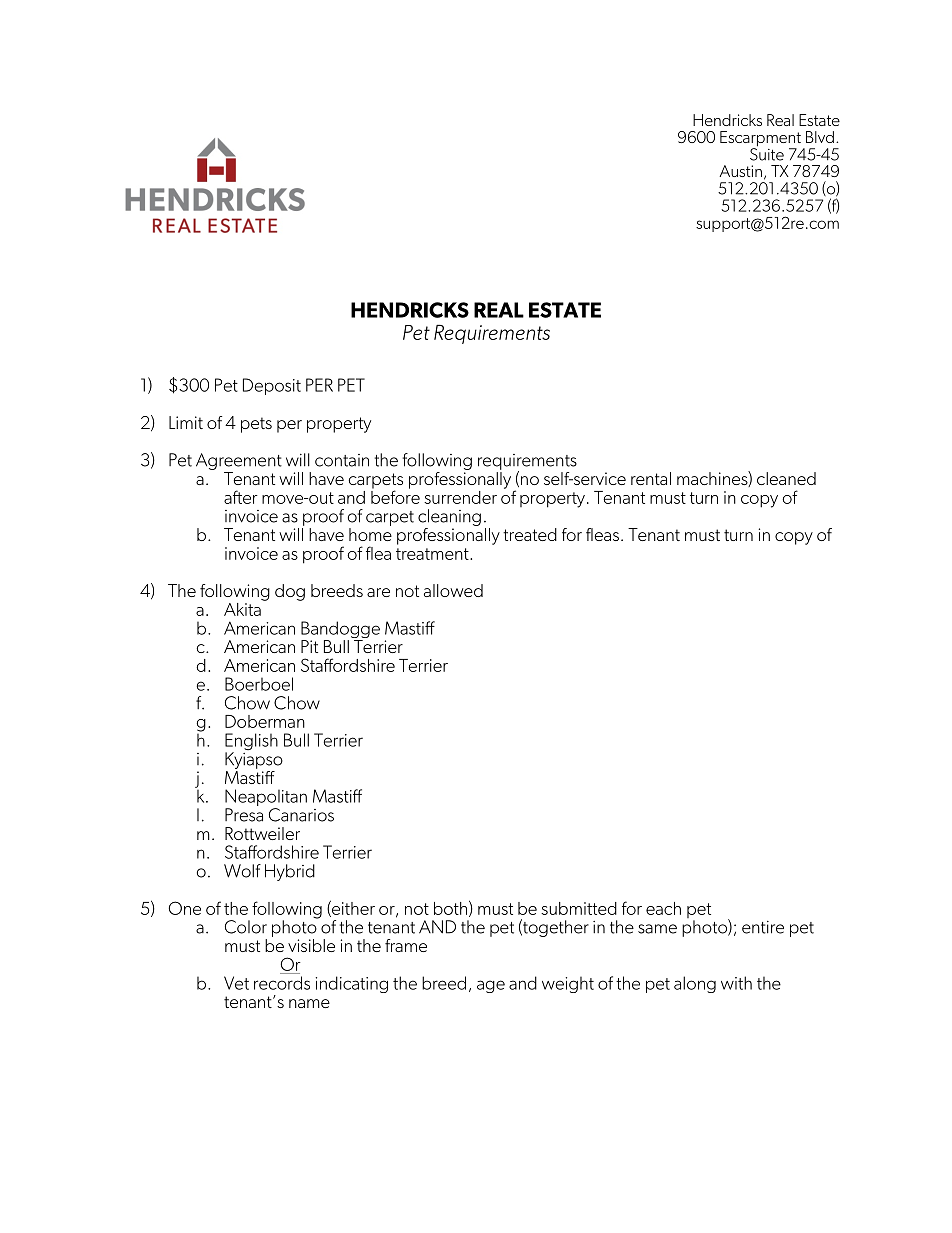 This page has width=952, height=1233. Describe the element at coordinates (265, 721) in the page. I see `Doberman` at that location.
